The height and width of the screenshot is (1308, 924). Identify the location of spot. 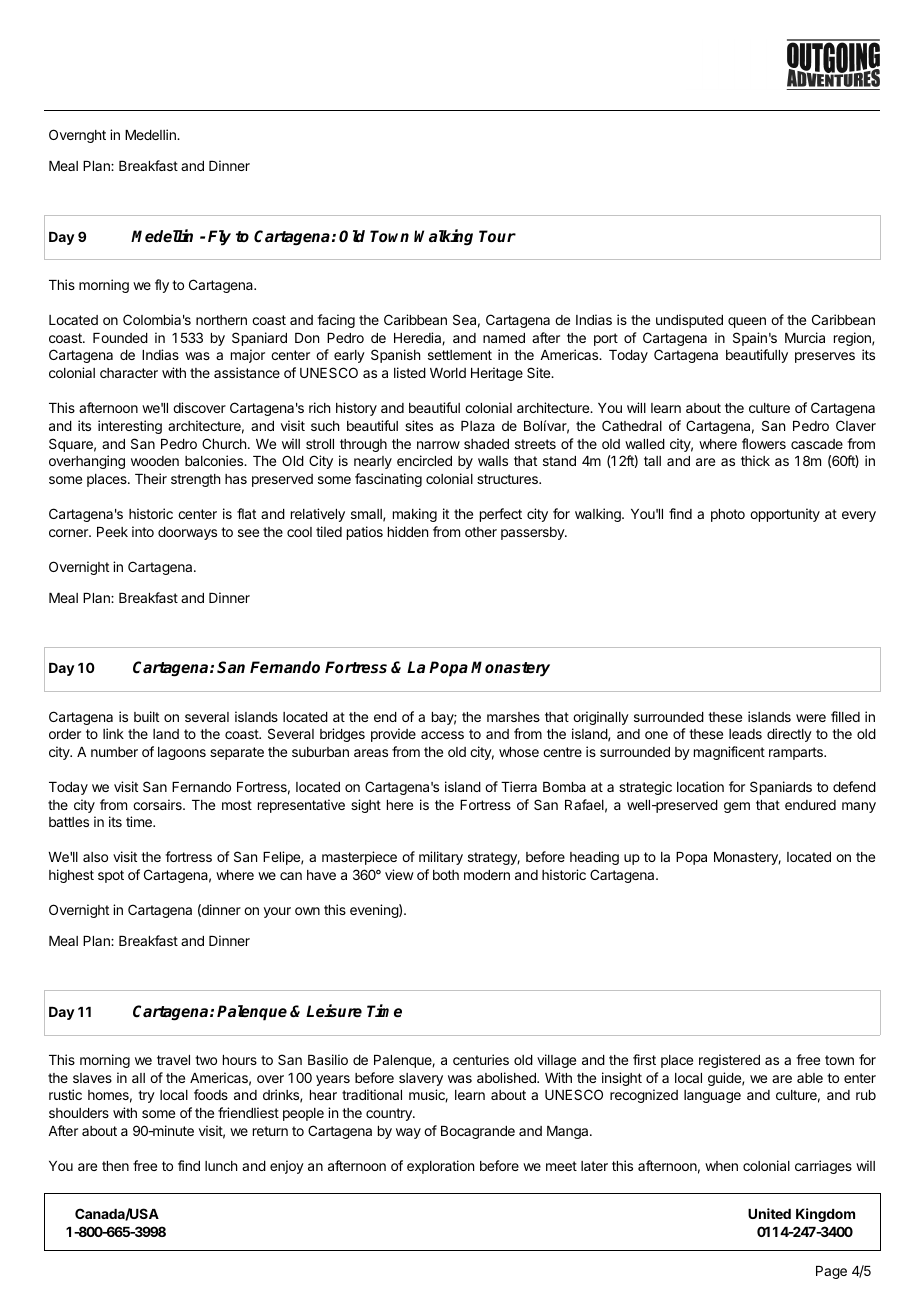
(111, 876).
